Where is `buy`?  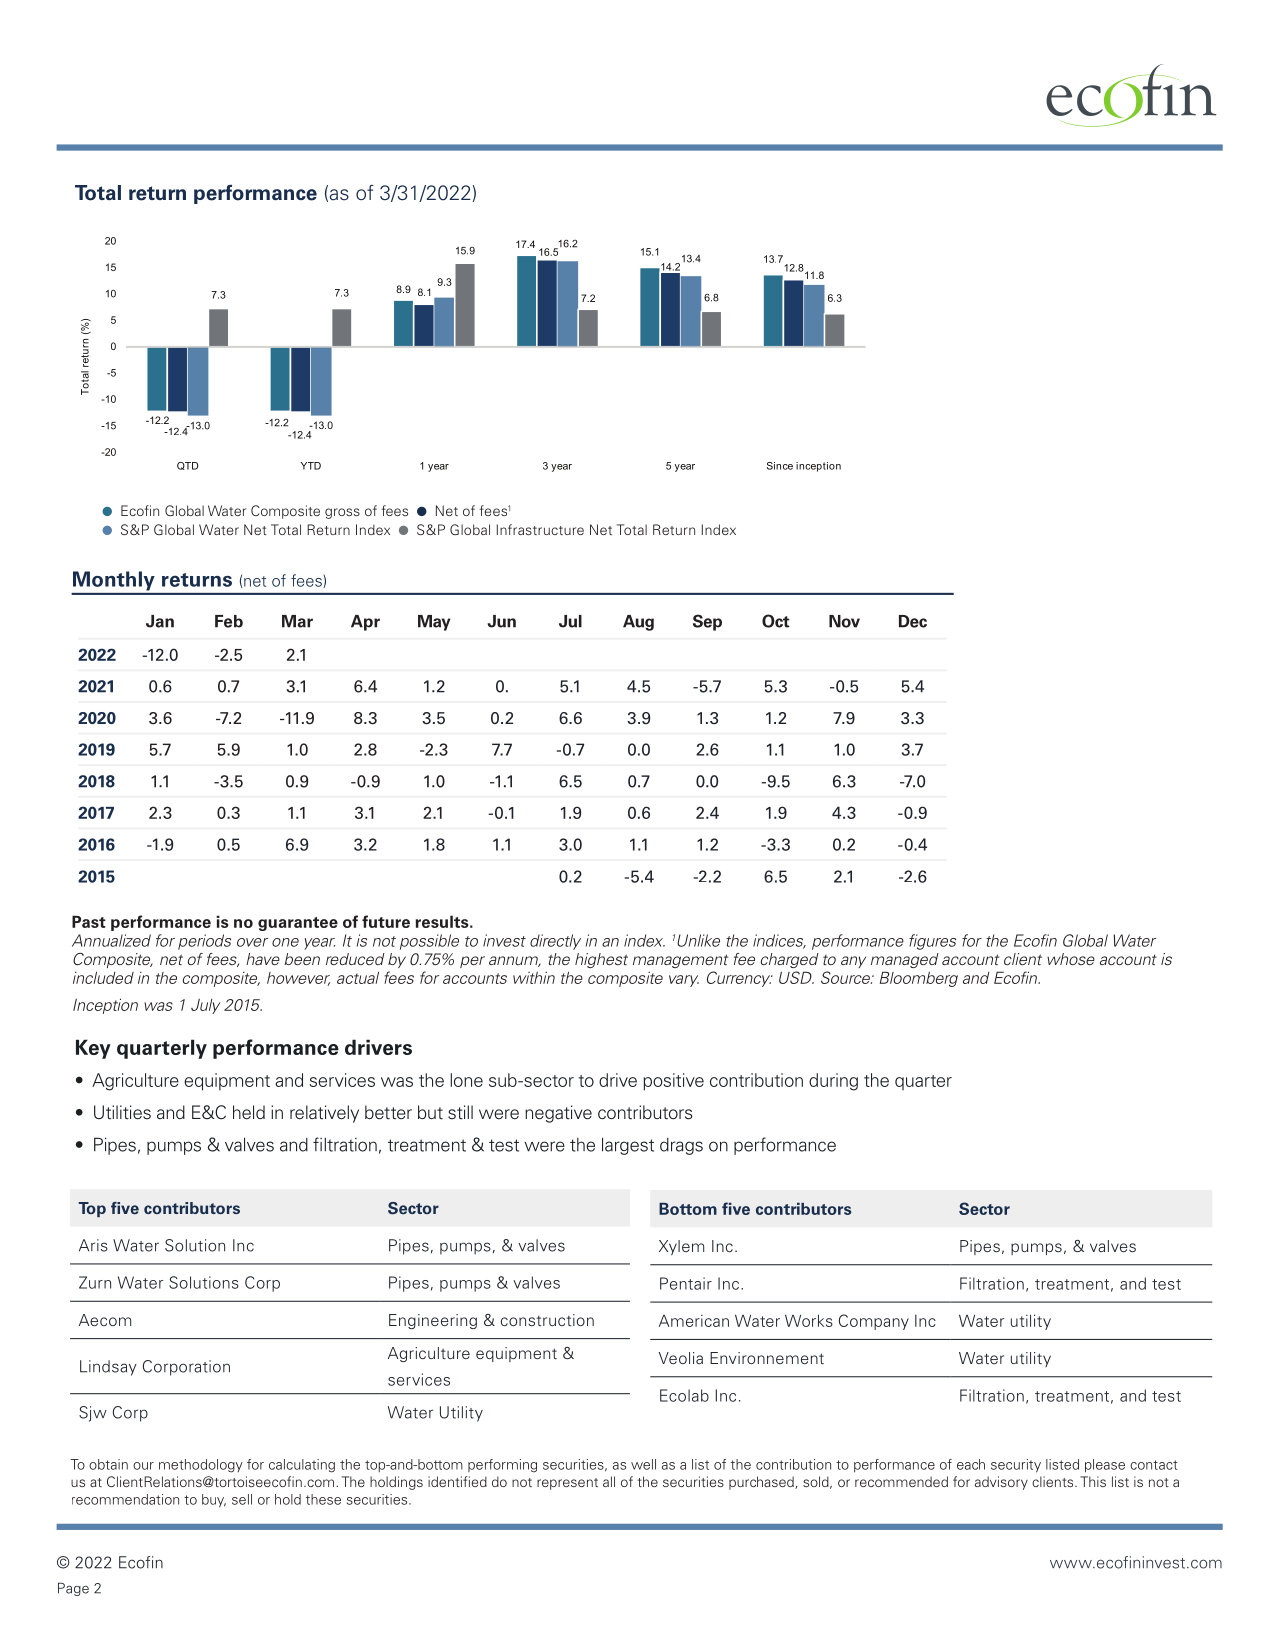
buy is located at coordinates (214, 1501).
